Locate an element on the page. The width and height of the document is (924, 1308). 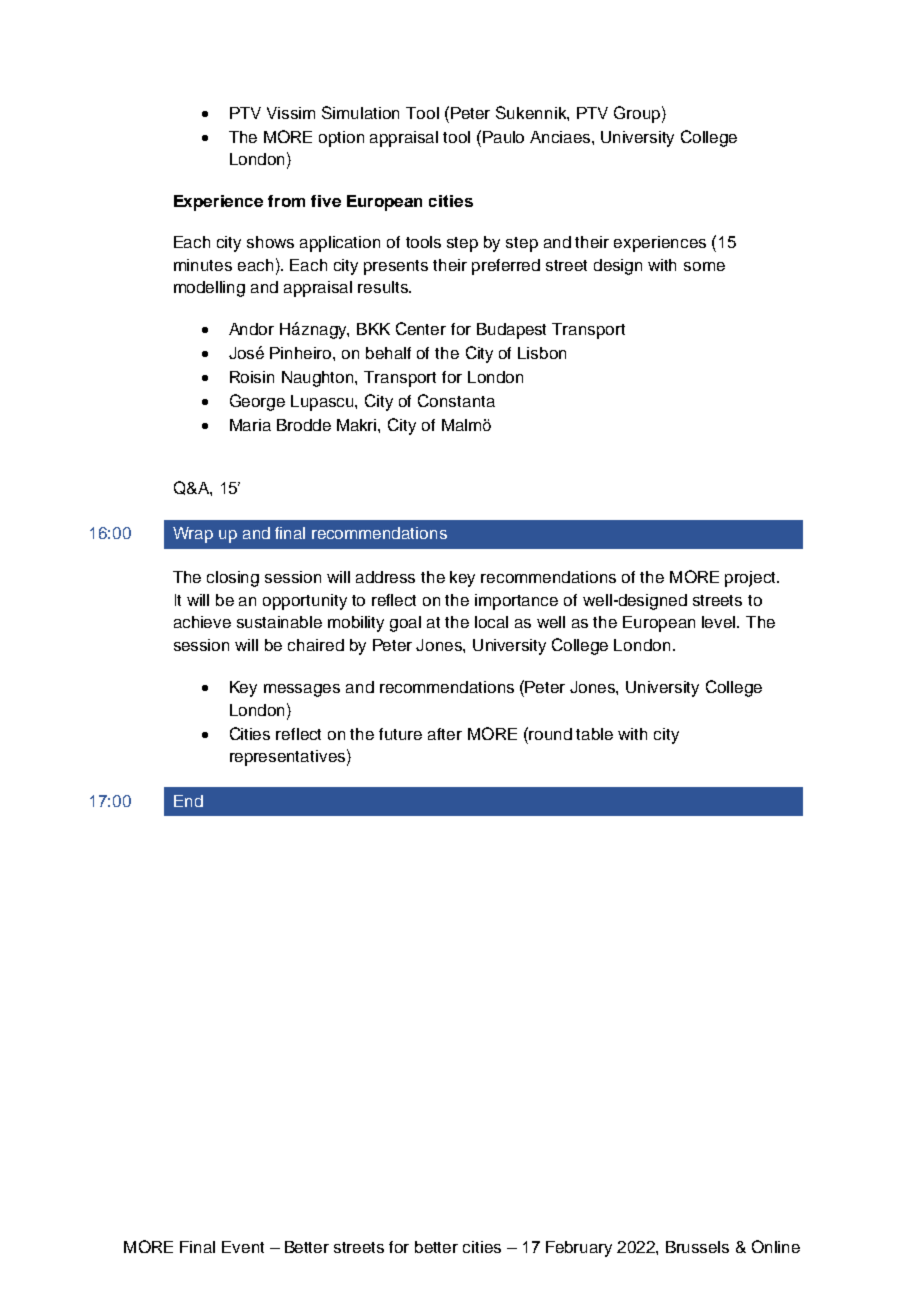
Brussels is located at coordinates (697, 1247).
